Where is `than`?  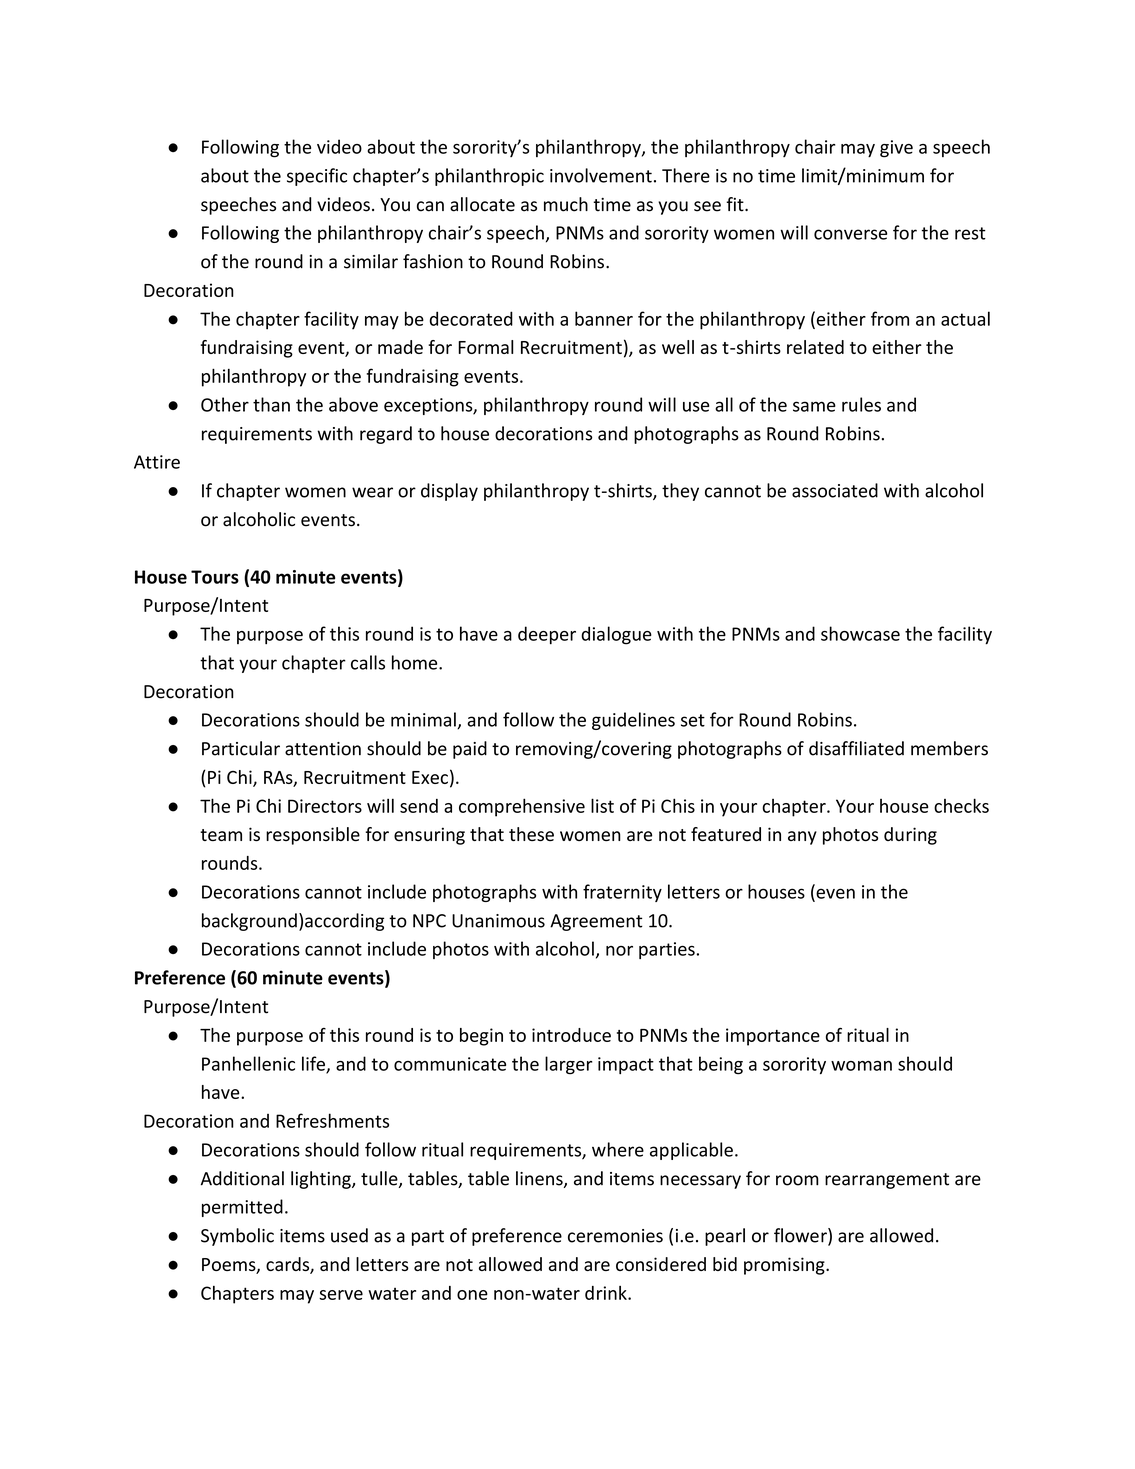
than is located at coordinates (271, 404).
